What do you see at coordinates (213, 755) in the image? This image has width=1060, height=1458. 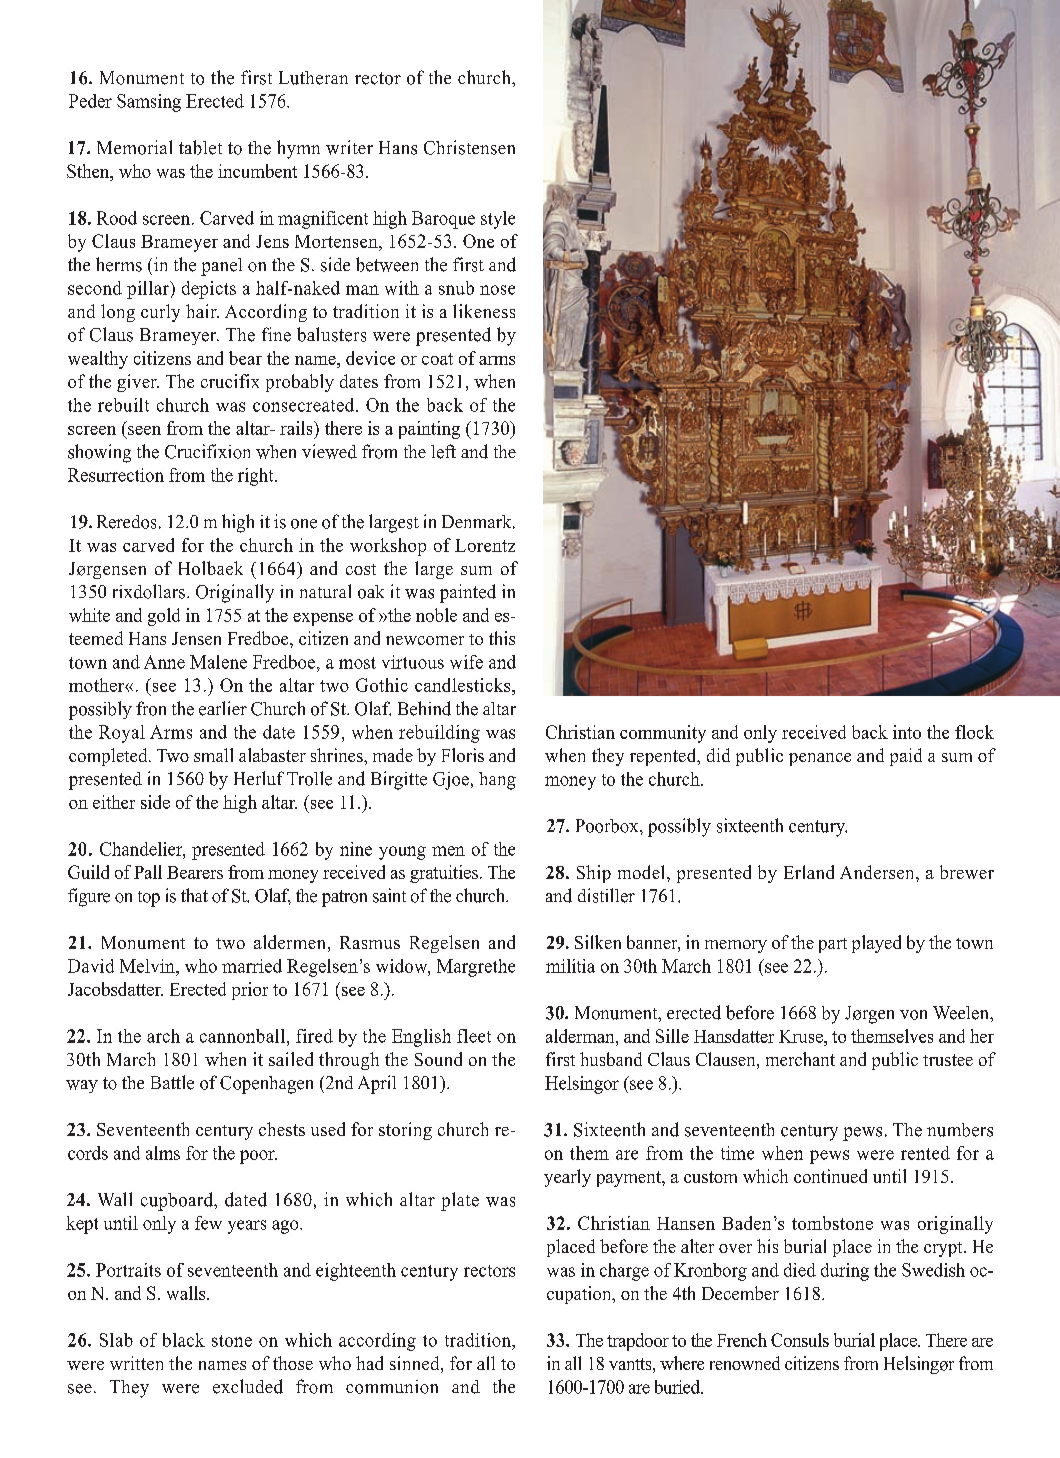 I see `small` at bounding box center [213, 755].
